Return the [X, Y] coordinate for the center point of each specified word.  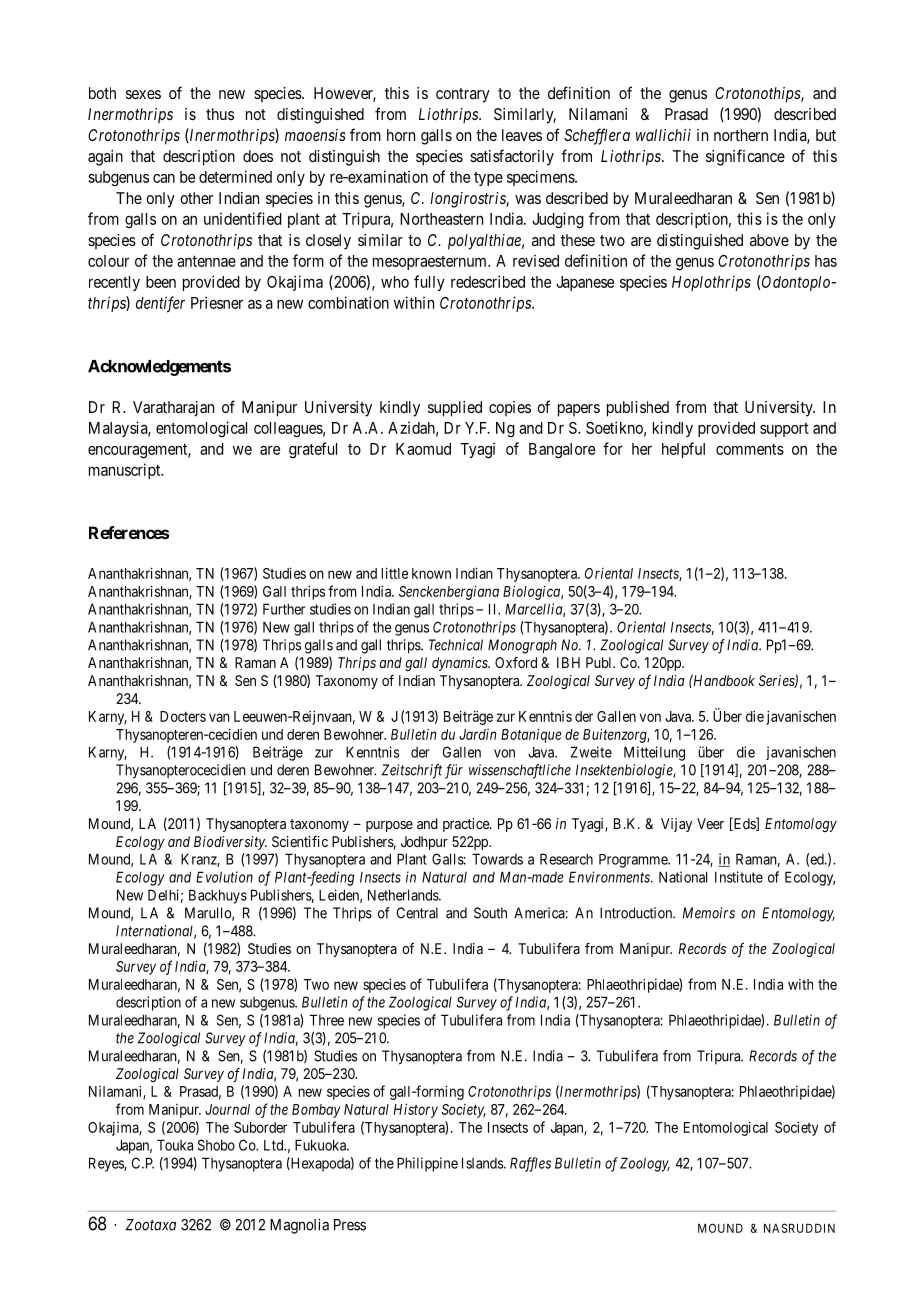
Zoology [645, 1164]
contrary [463, 95]
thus [220, 114]
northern [741, 135]
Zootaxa [151, 1225]
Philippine [427, 1164]
